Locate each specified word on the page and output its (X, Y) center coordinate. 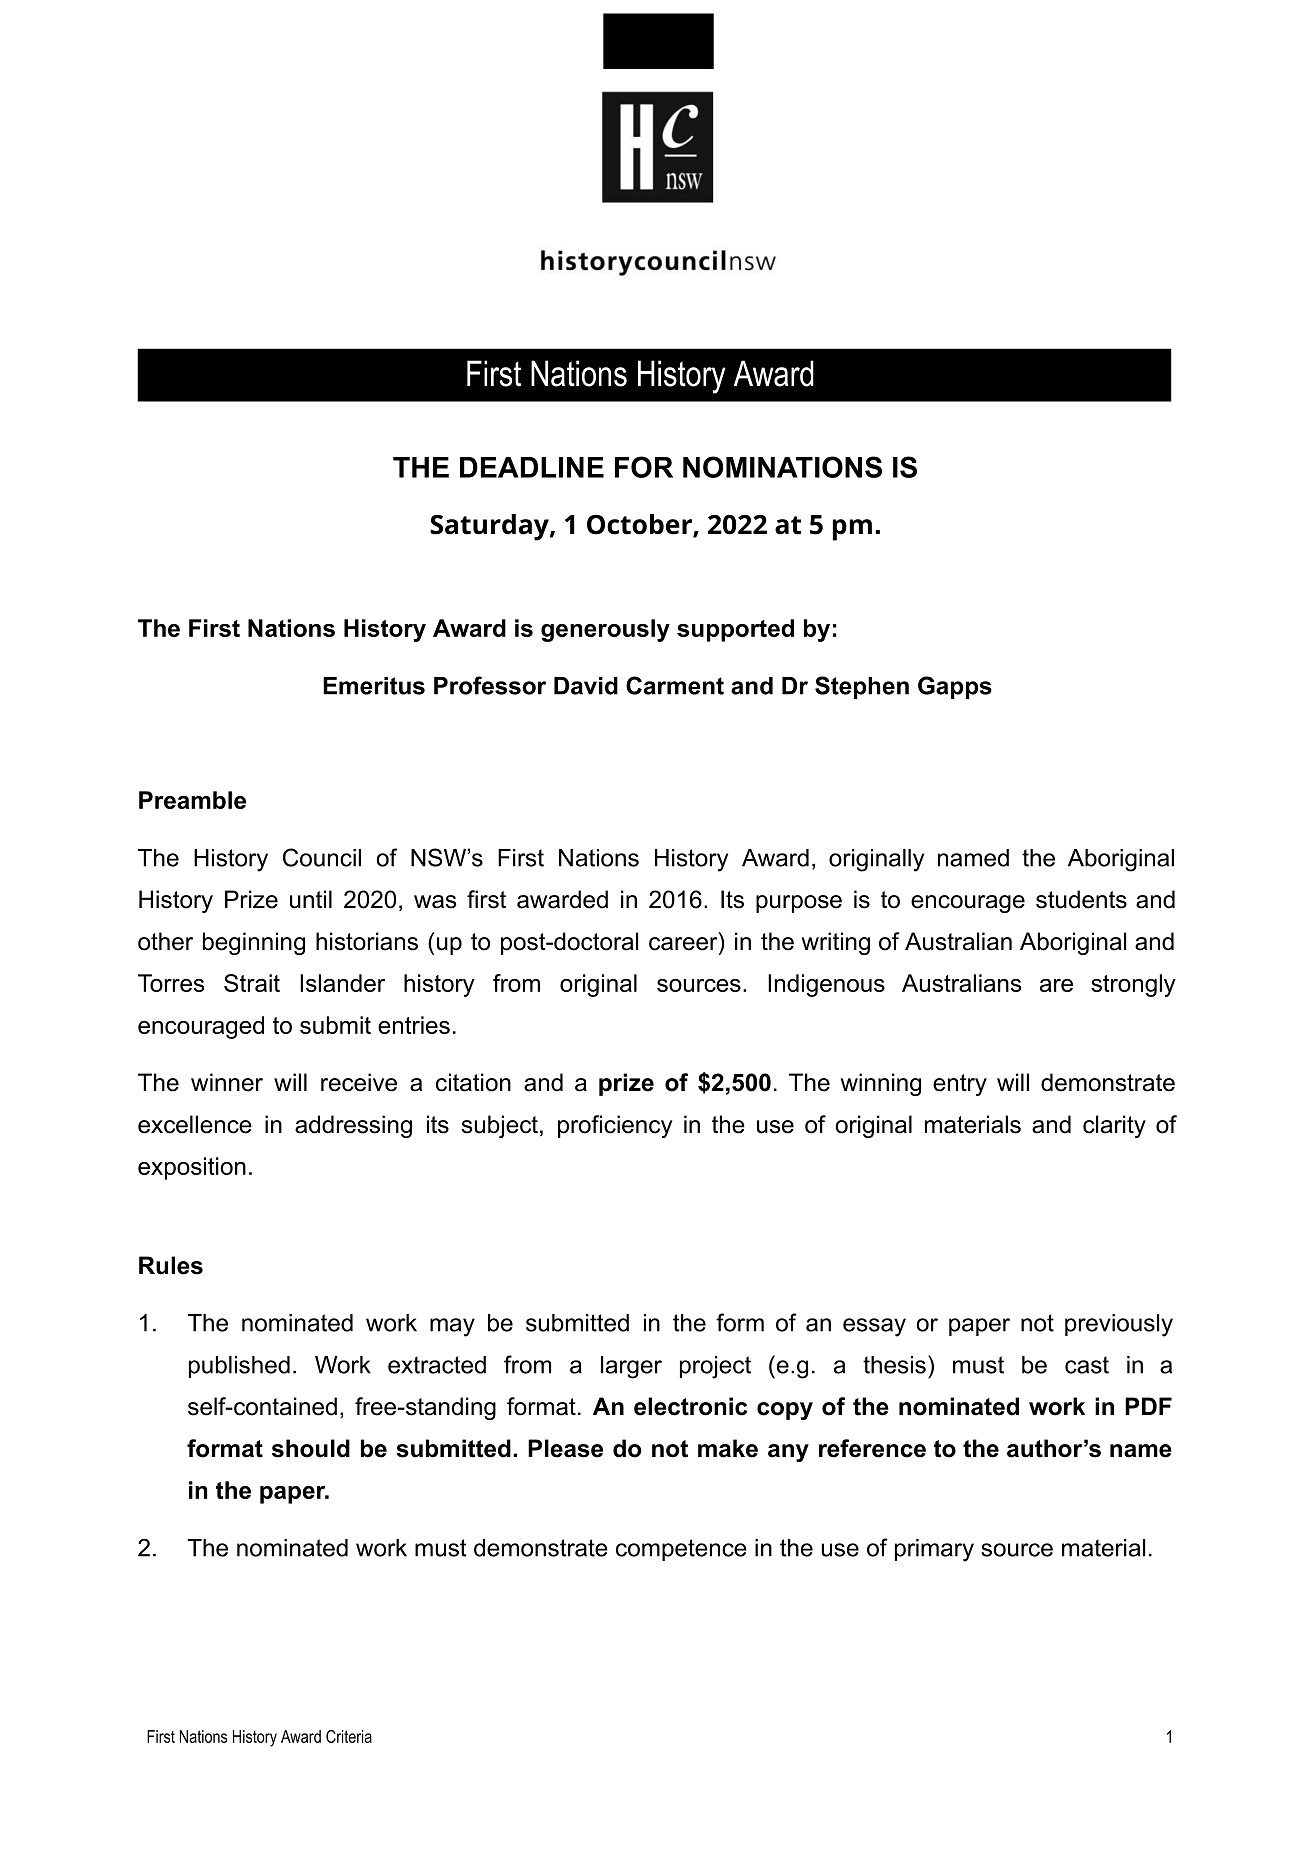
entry (960, 1085)
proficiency (615, 1126)
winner (227, 1082)
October (640, 525)
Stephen (862, 687)
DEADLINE (532, 467)
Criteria (349, 1736)
